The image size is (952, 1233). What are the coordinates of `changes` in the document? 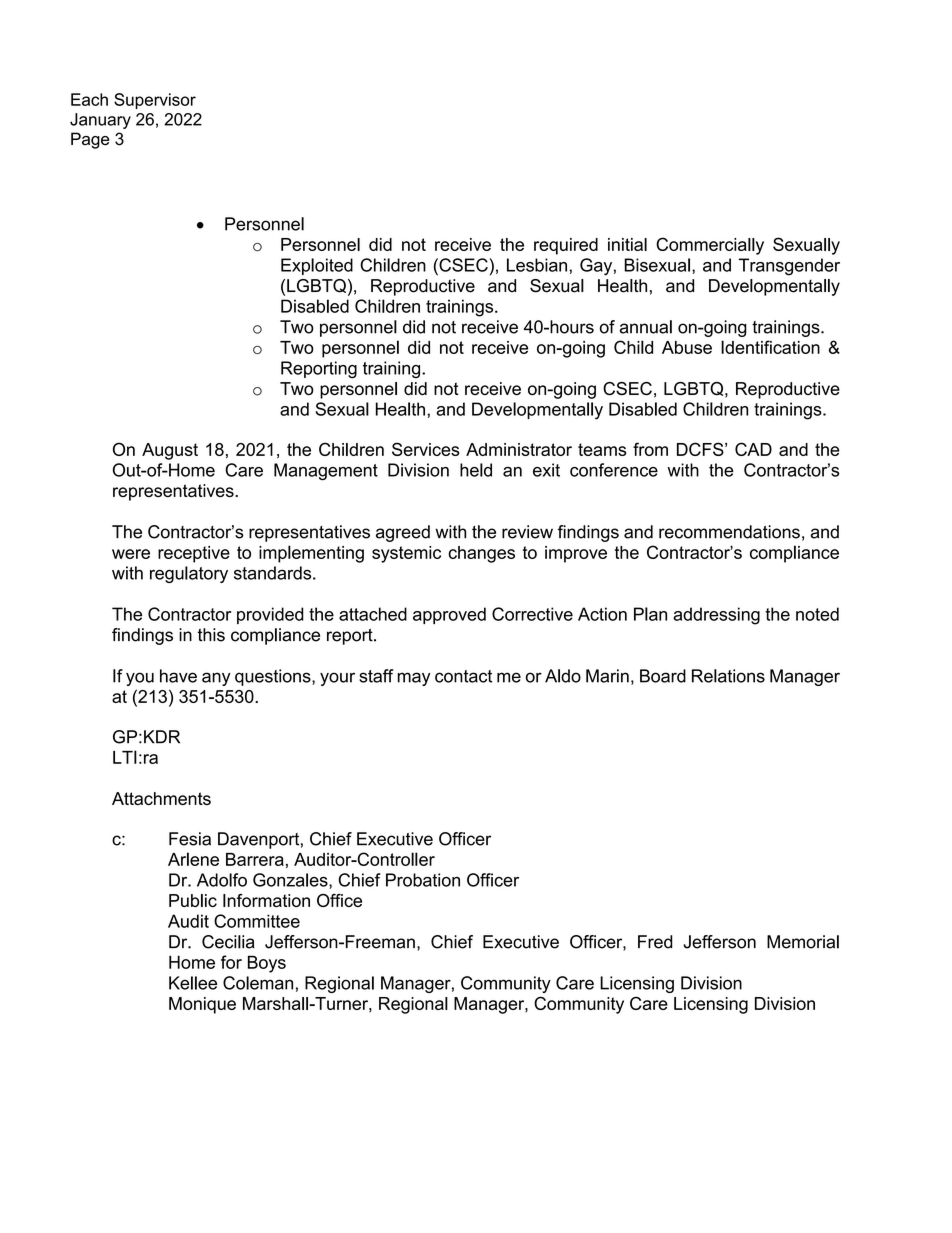 It's located at (481, 554).
